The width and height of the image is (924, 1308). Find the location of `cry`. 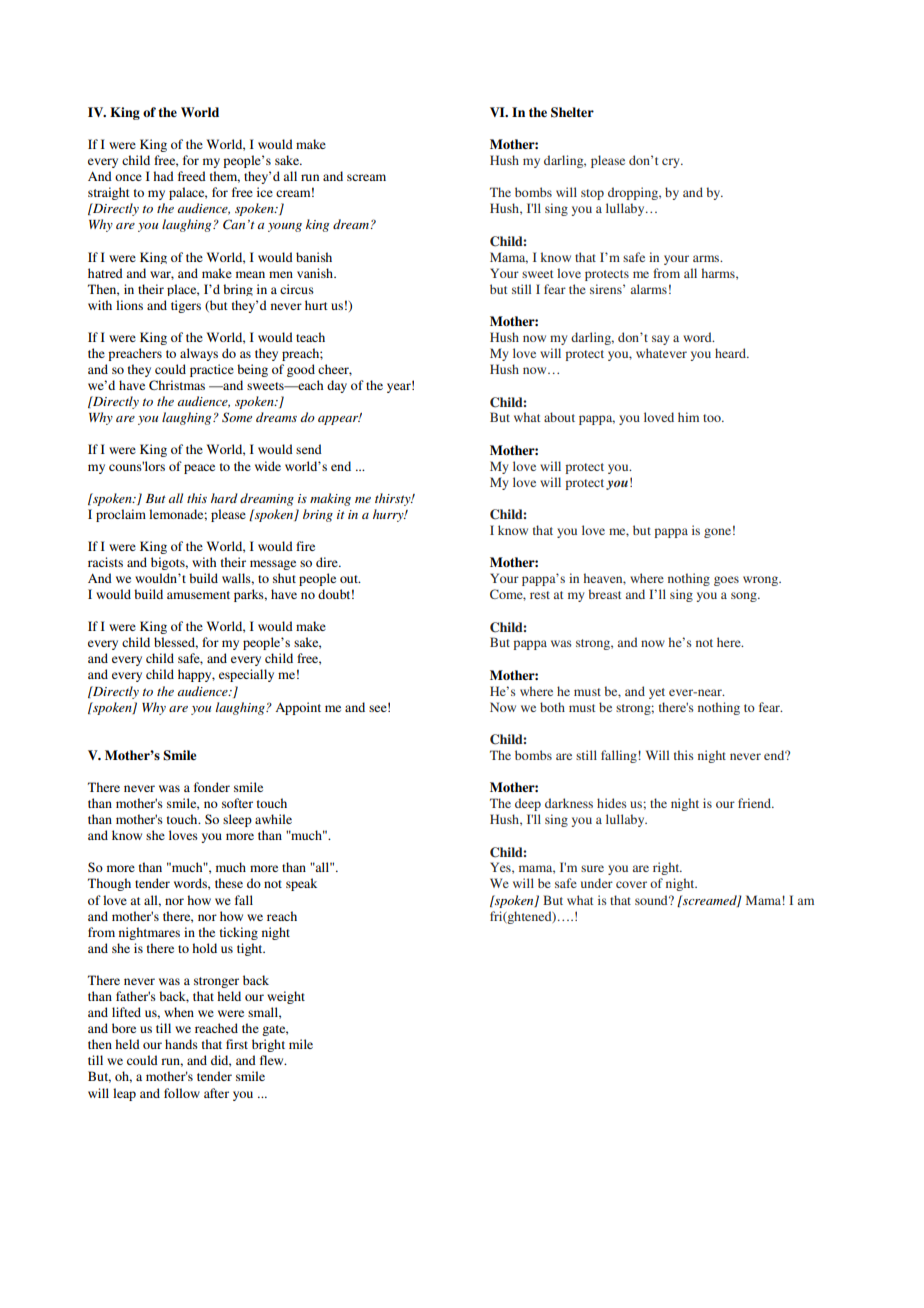

cry is located at coordinates (672, 163).
